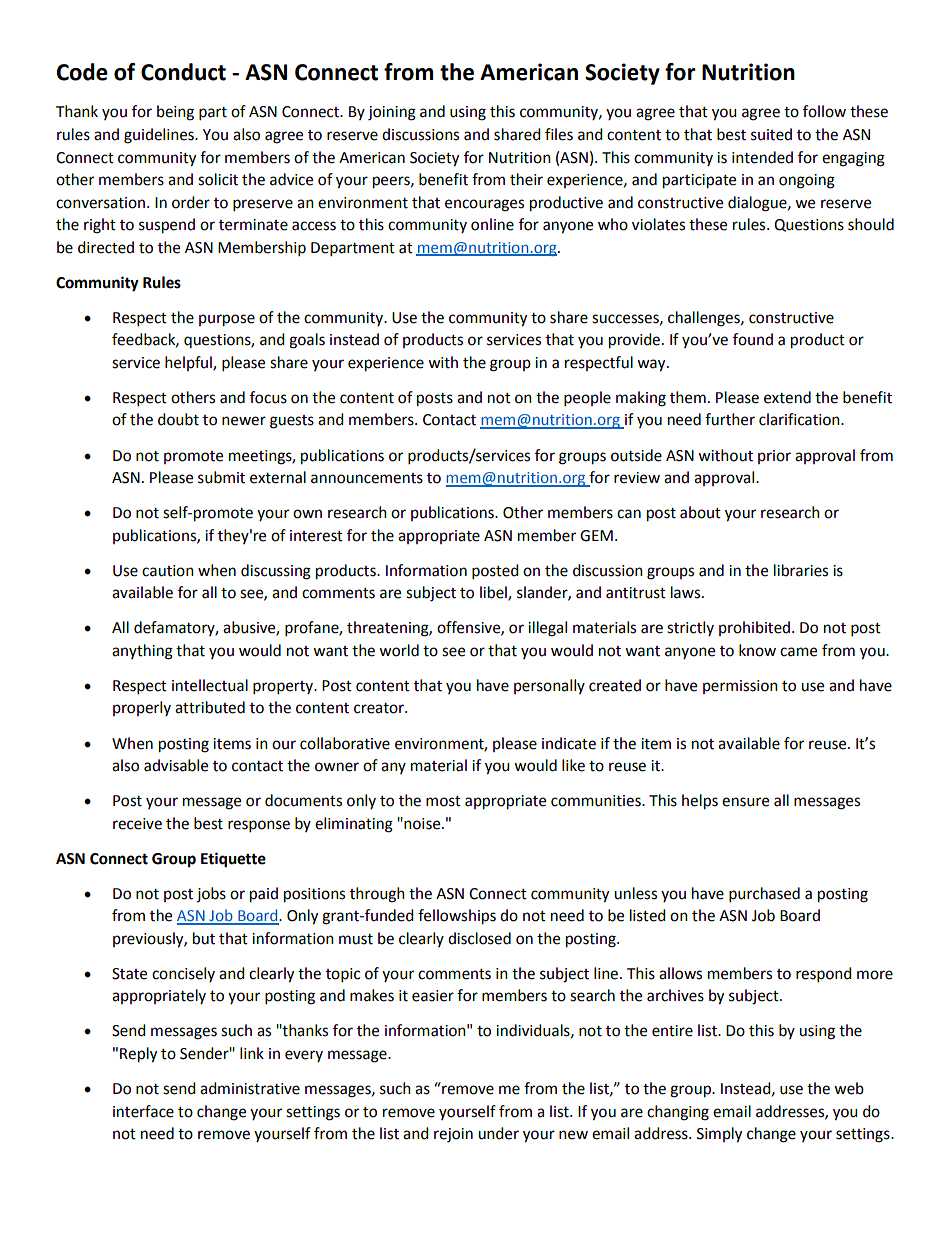 The height and width of the image is (1233, 952). What do you see at coordinates (587, 399) in the image?
I see `people` at bounding box center [587, 399].
